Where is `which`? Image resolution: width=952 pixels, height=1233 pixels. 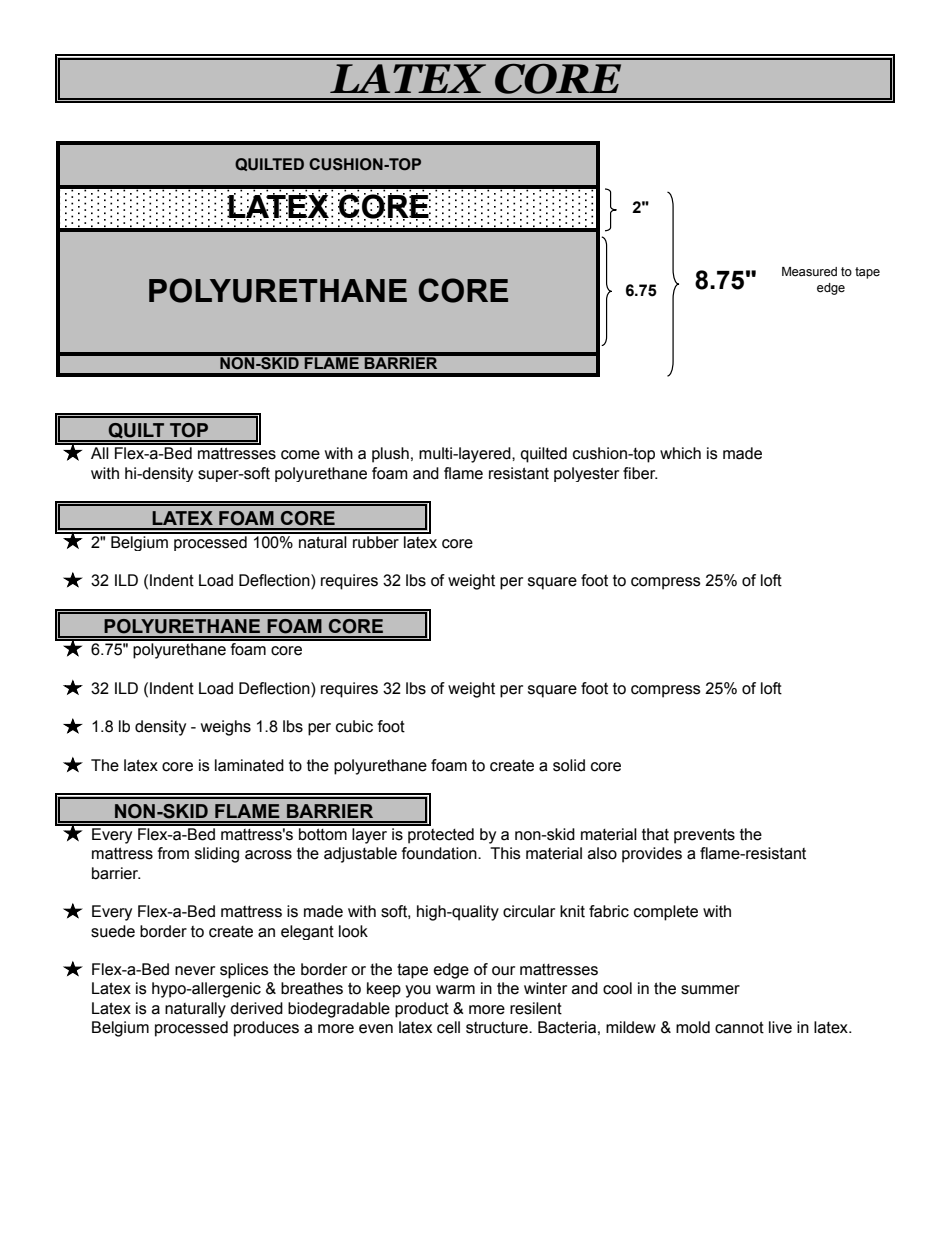 which is located at coordinates (680, 453).
